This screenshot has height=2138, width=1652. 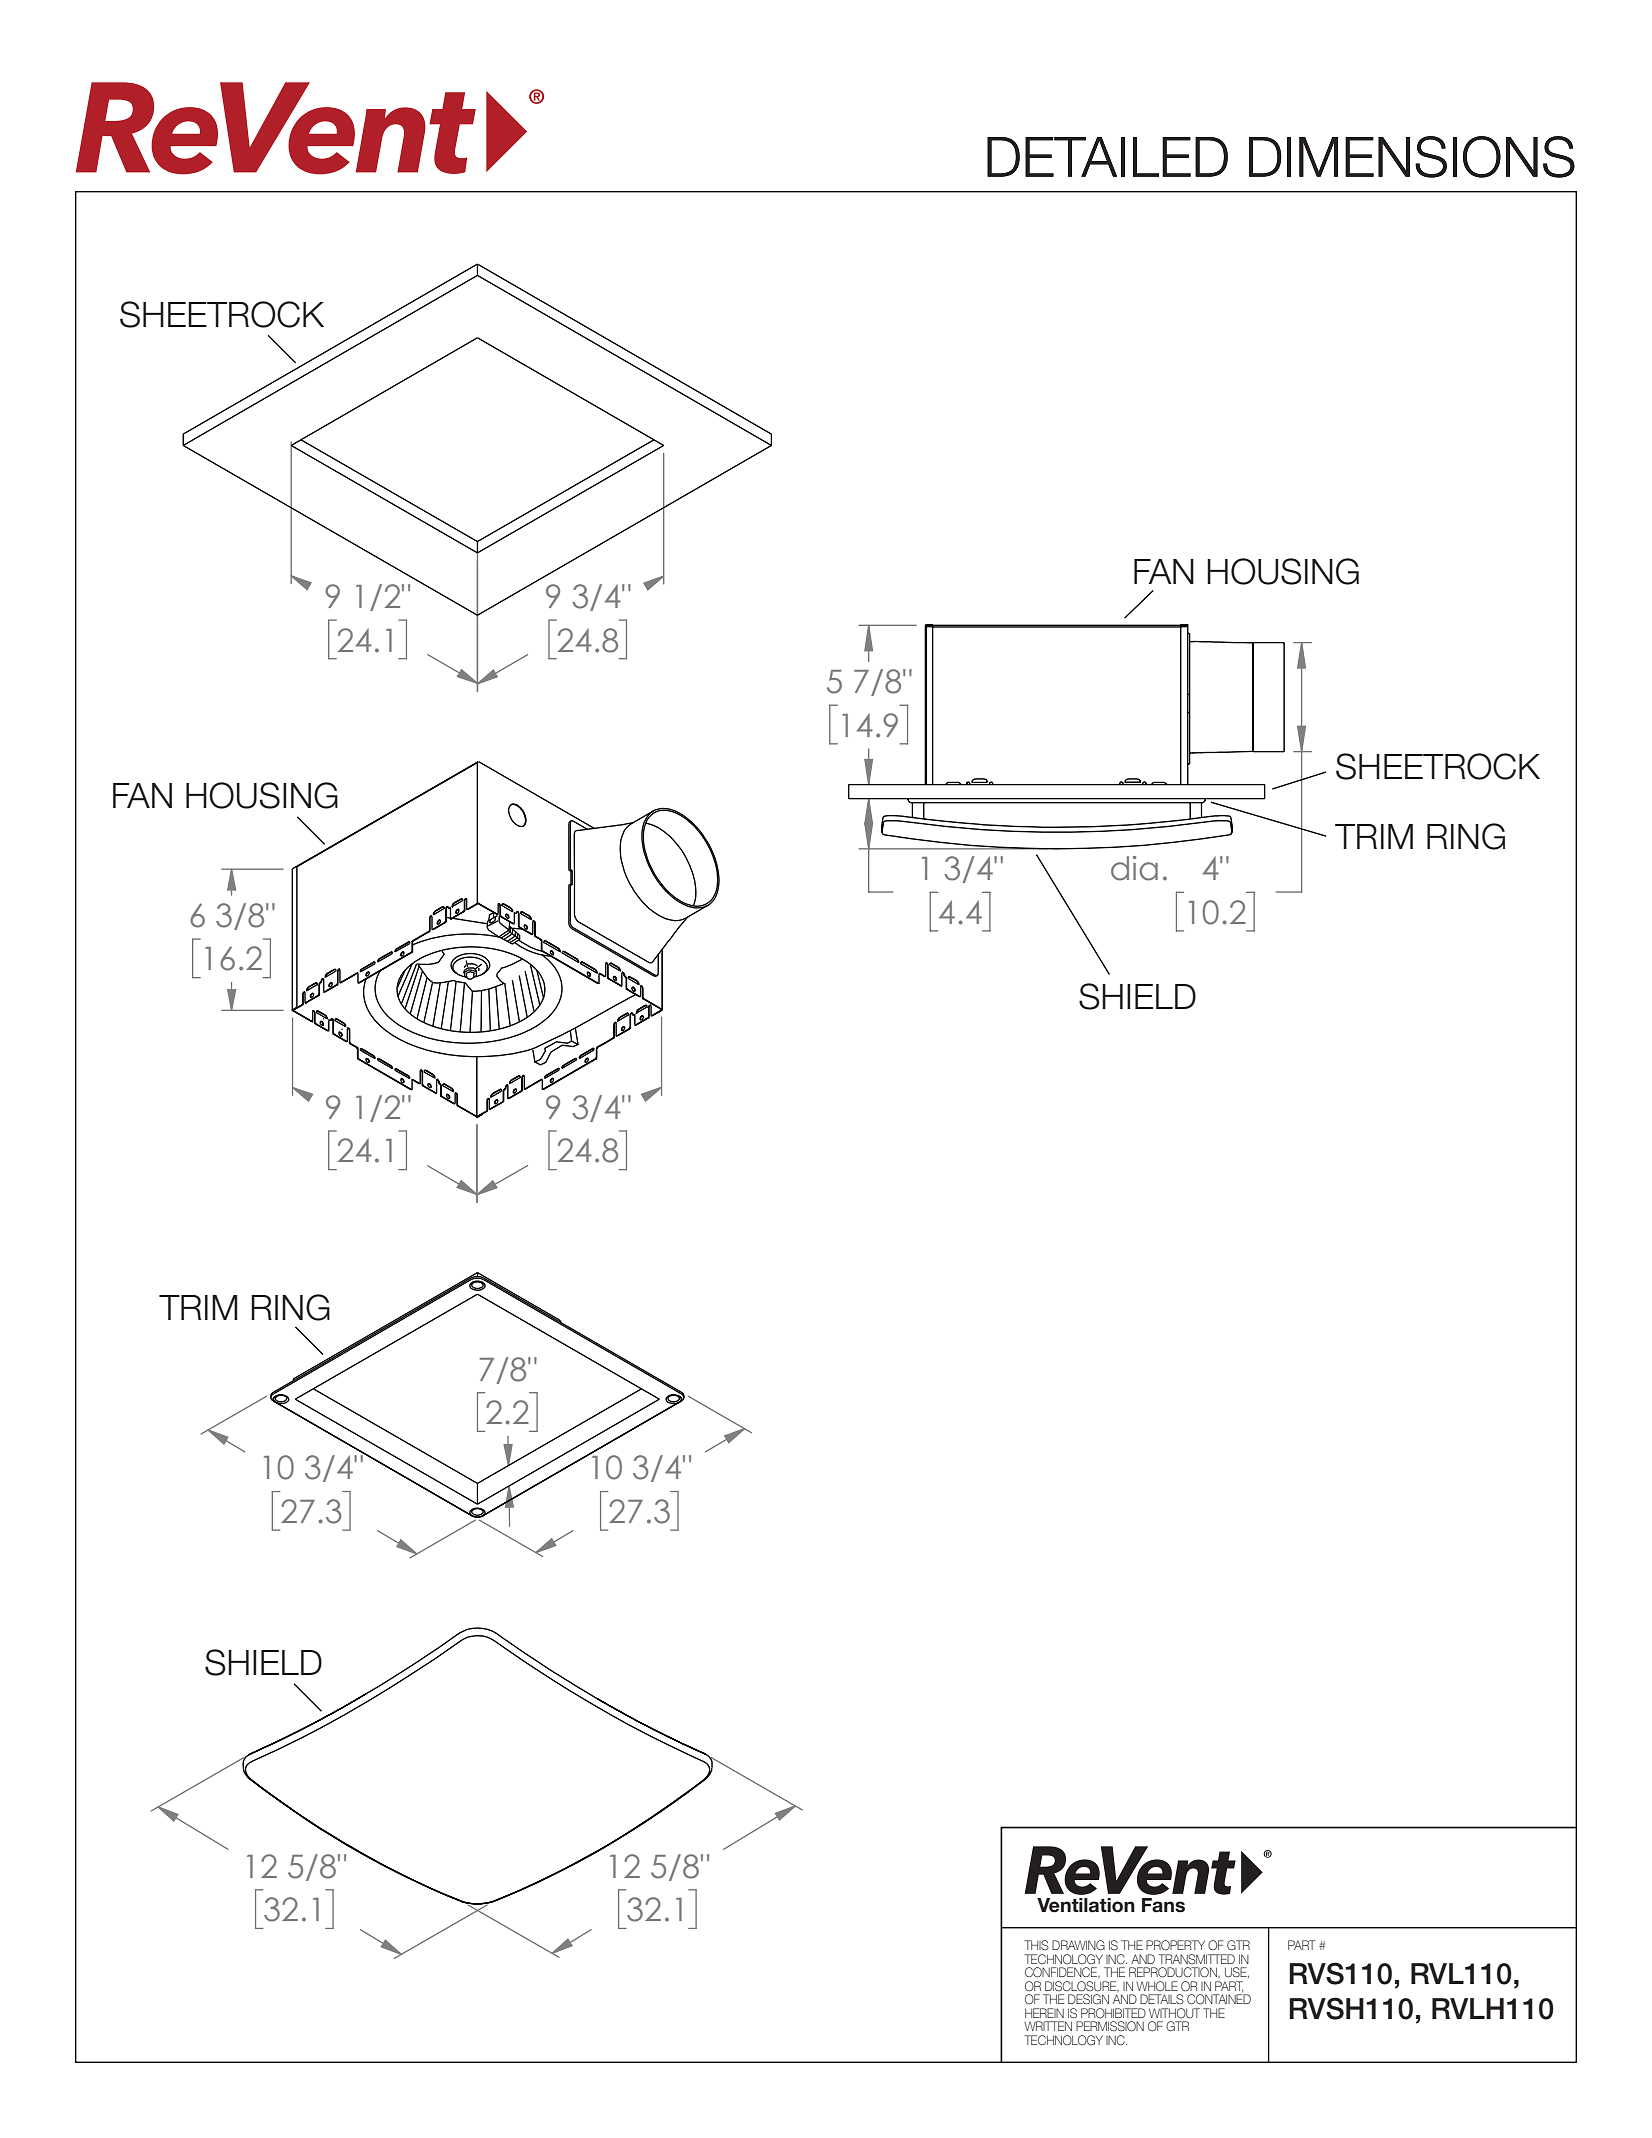 What do you see at coordinates (1175, 1945) in the screenshot?
I see `PROPERTY` at bounding box center [1175, 1945].
